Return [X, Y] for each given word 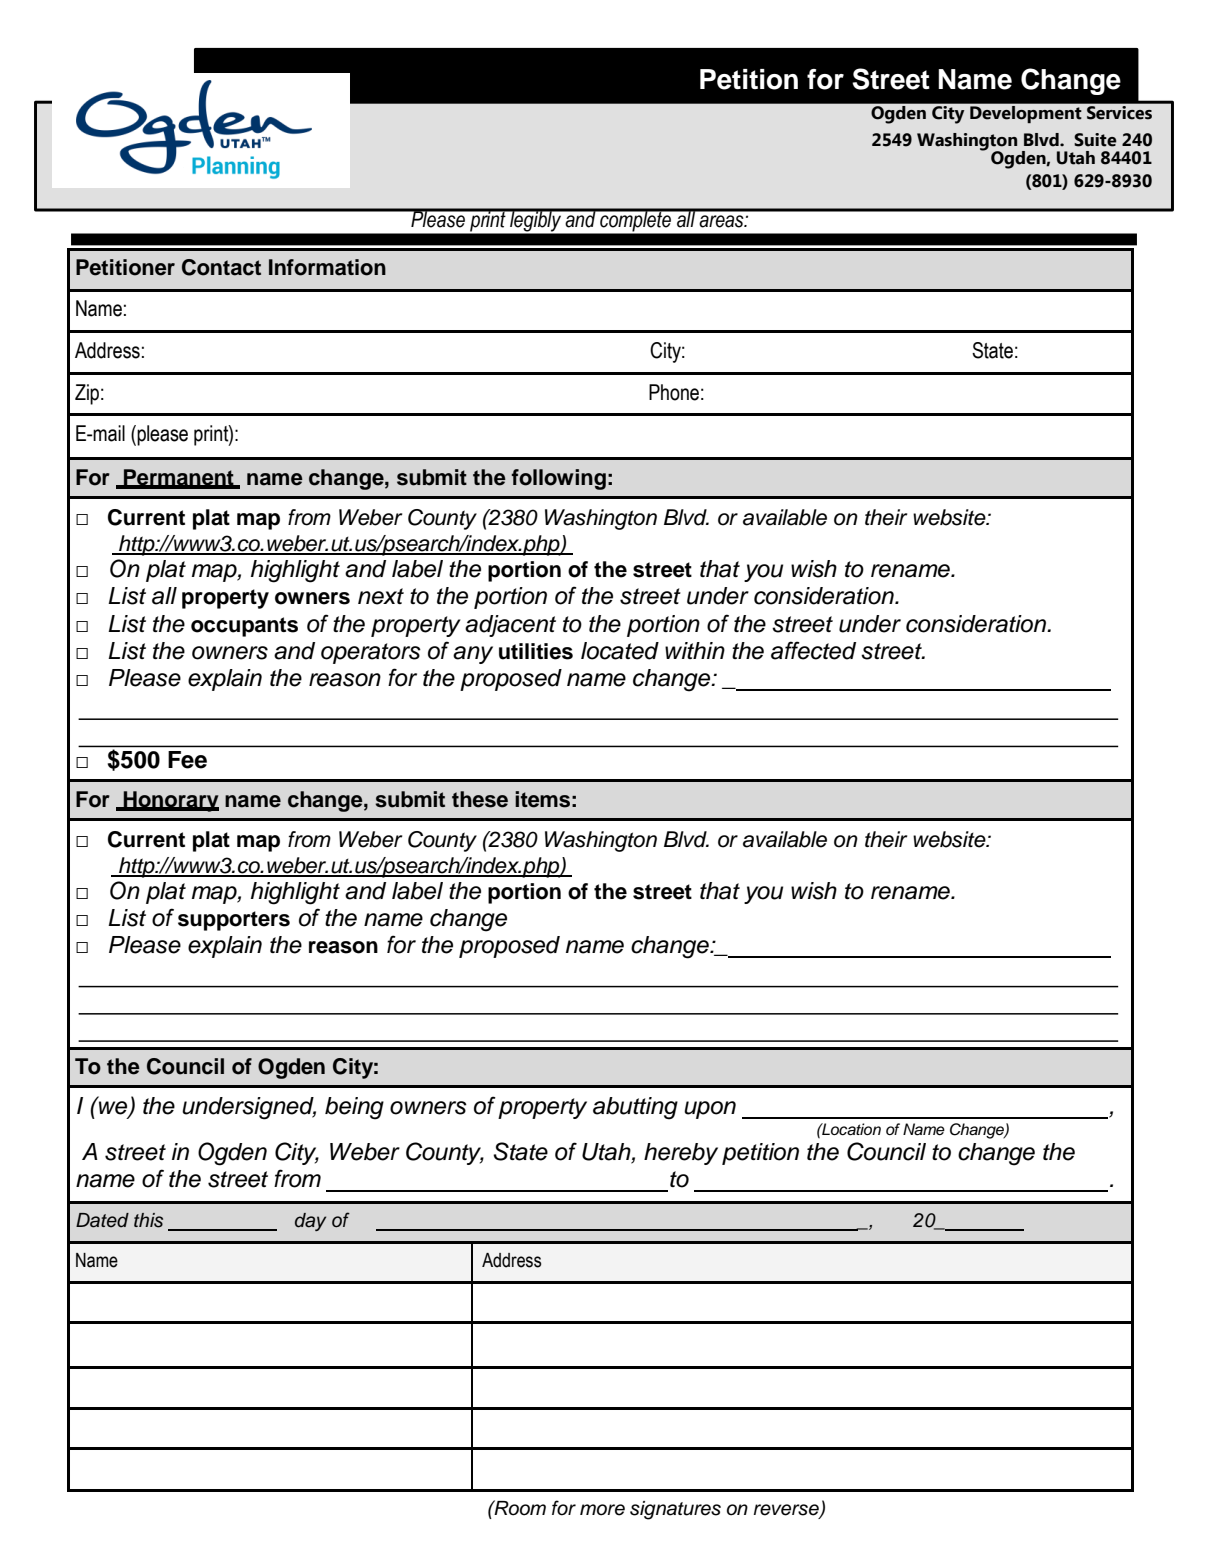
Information [327, 267]
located [620, 651]
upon [710, 1110]
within [695, 650]
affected [813, 650]
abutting [635, 1108]
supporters [234, 921]
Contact [221, 267]
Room [519, 1508]
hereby [681, 1154]
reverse [787, 1510]
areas [722, 221]
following [558, 479]
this [148, 1220]
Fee [188, 760]
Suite [1095, 140]
